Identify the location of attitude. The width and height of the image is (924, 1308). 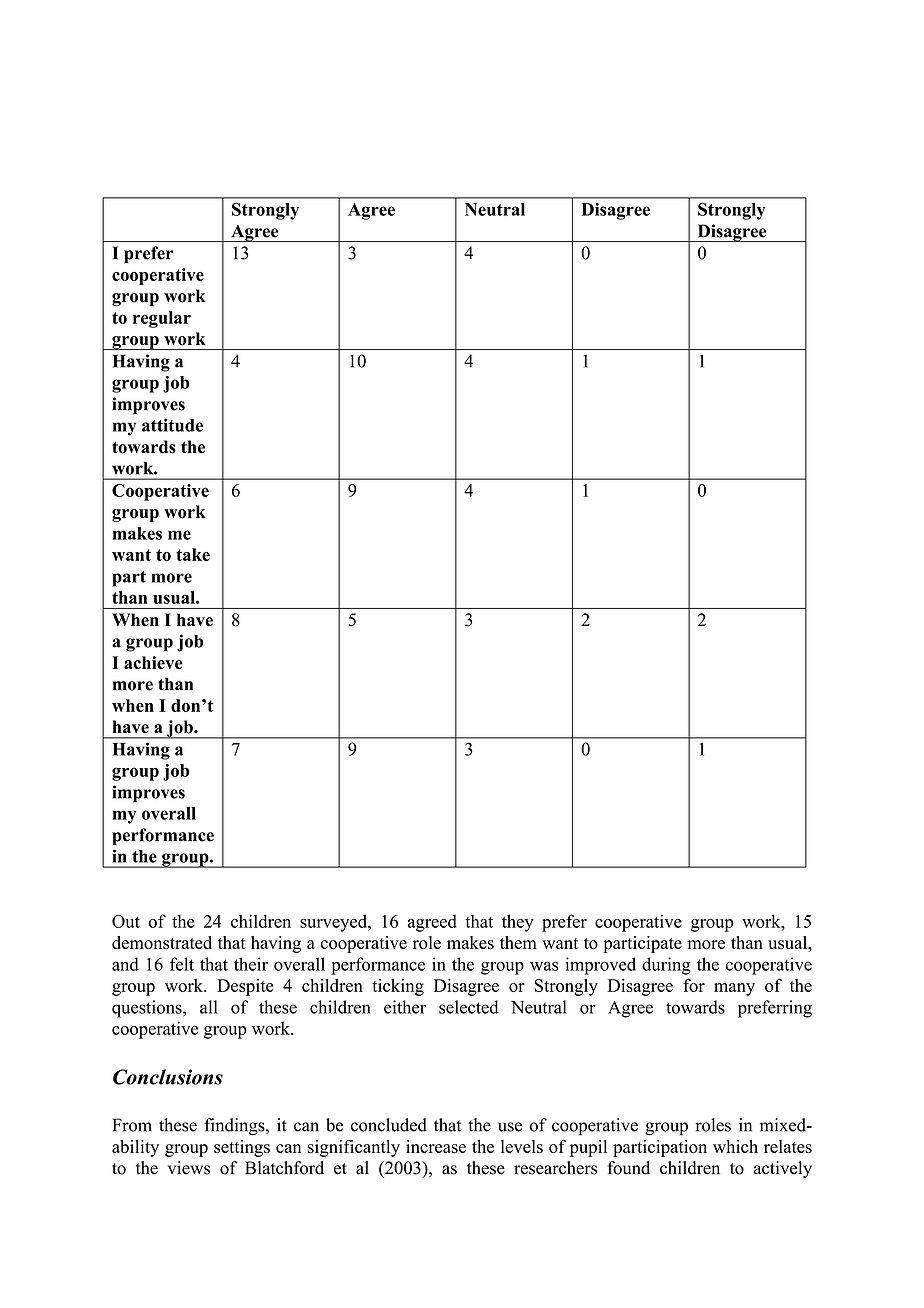
(172, 425).
